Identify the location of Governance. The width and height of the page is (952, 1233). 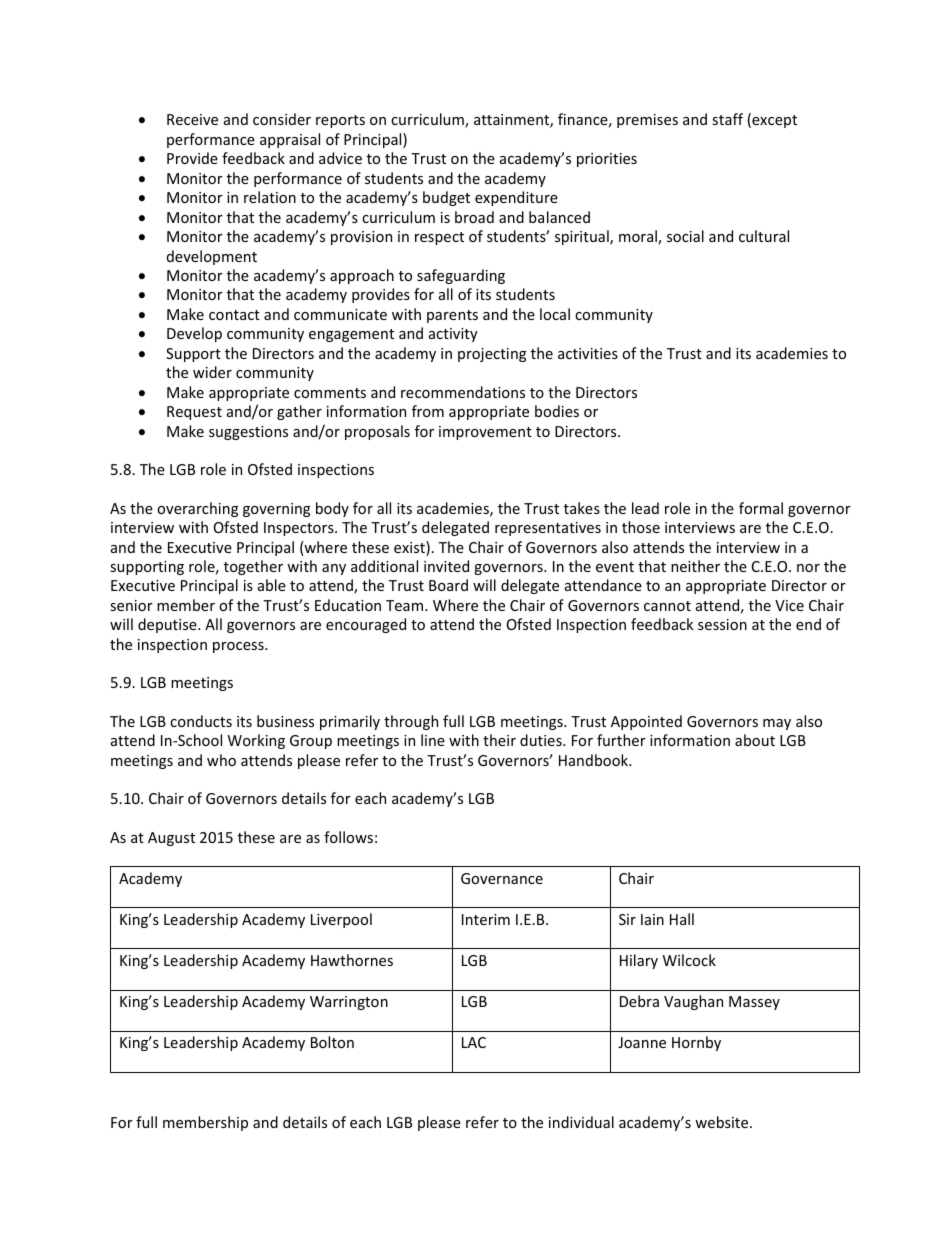
(502, 878).
